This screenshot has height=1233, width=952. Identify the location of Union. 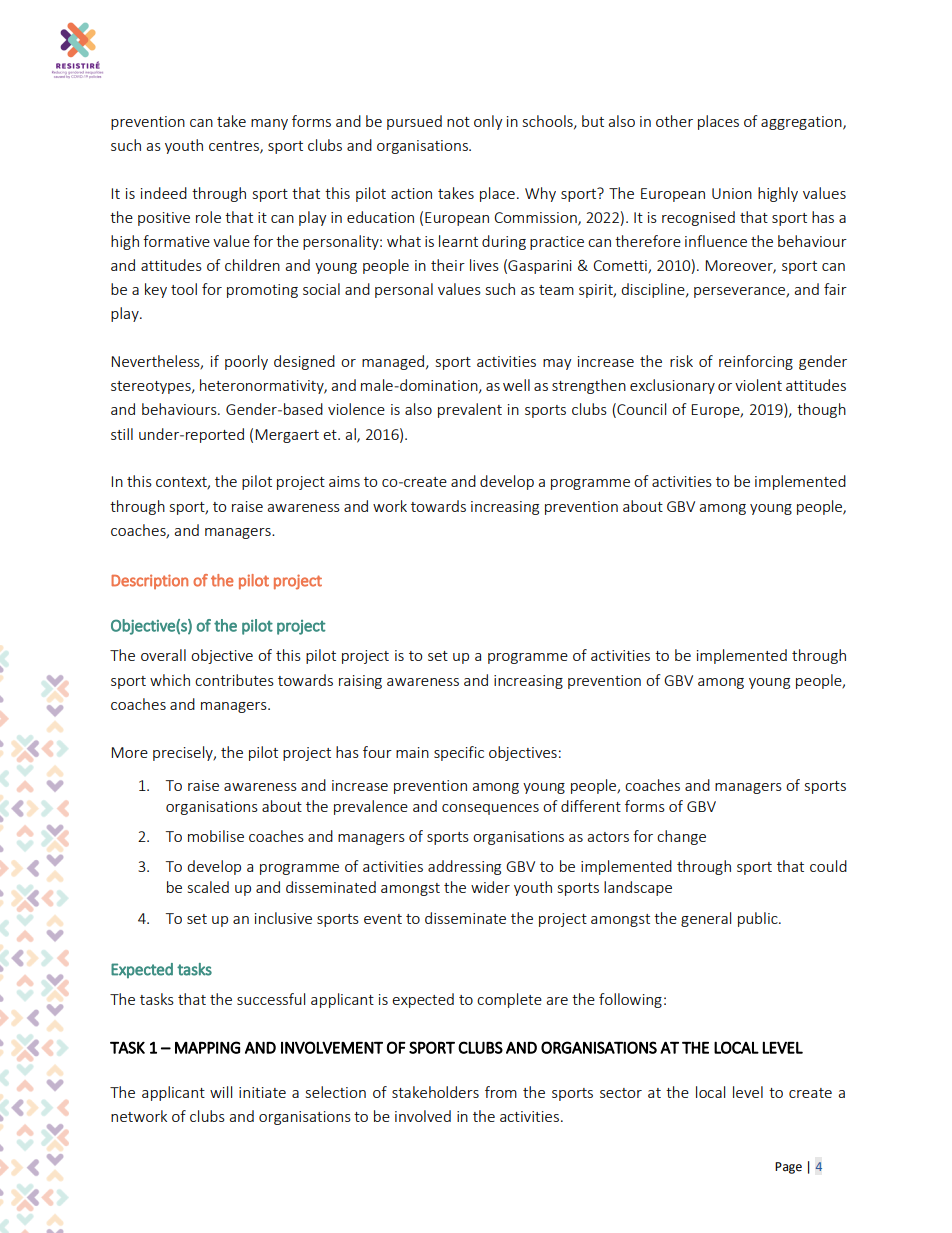
(732, 193).
